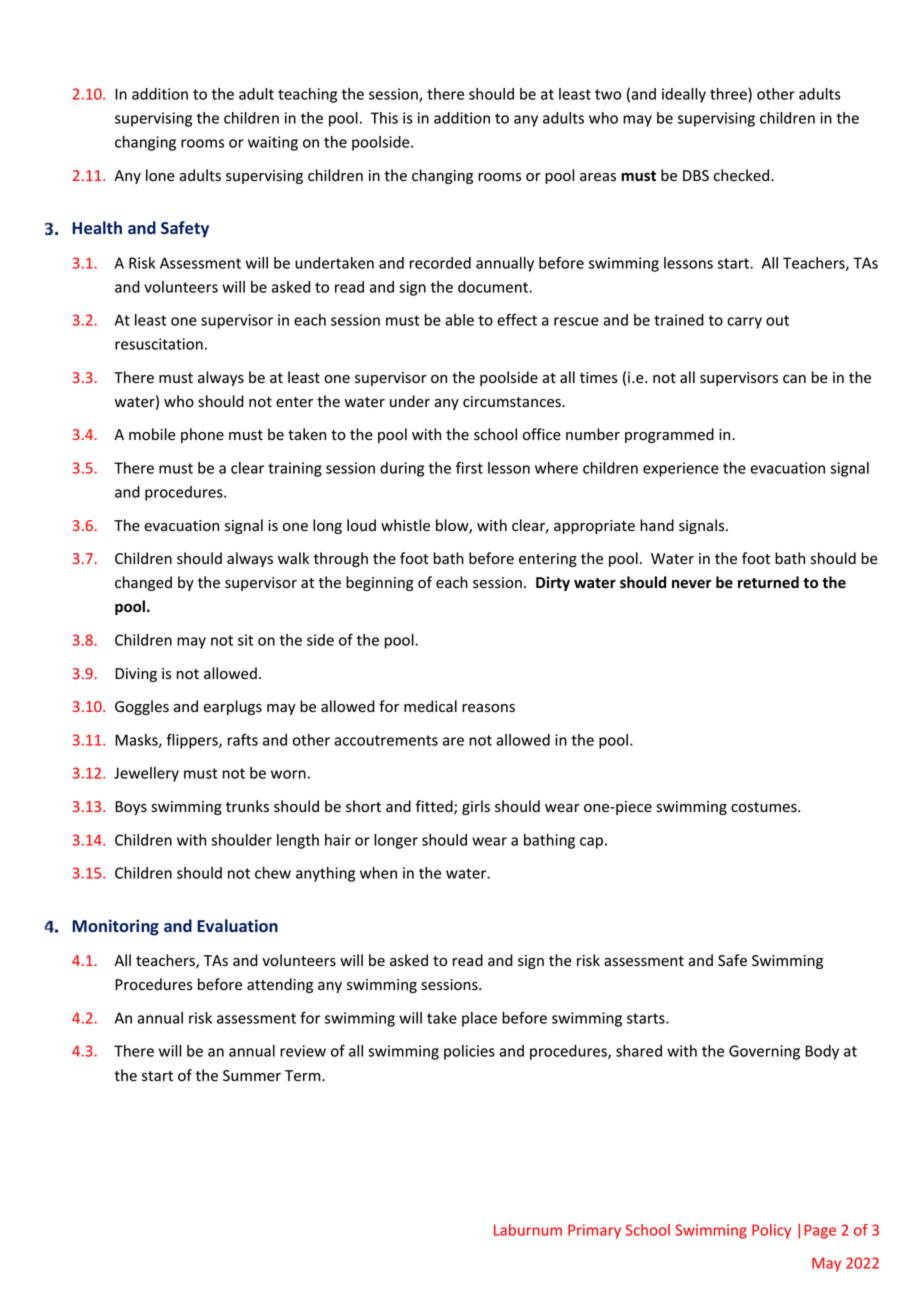 This screenshot has width=924, height=1308. What do you see at coordinates (430, 706) in the screenshot?
I see `medical` at bounding box center [430, 706].
